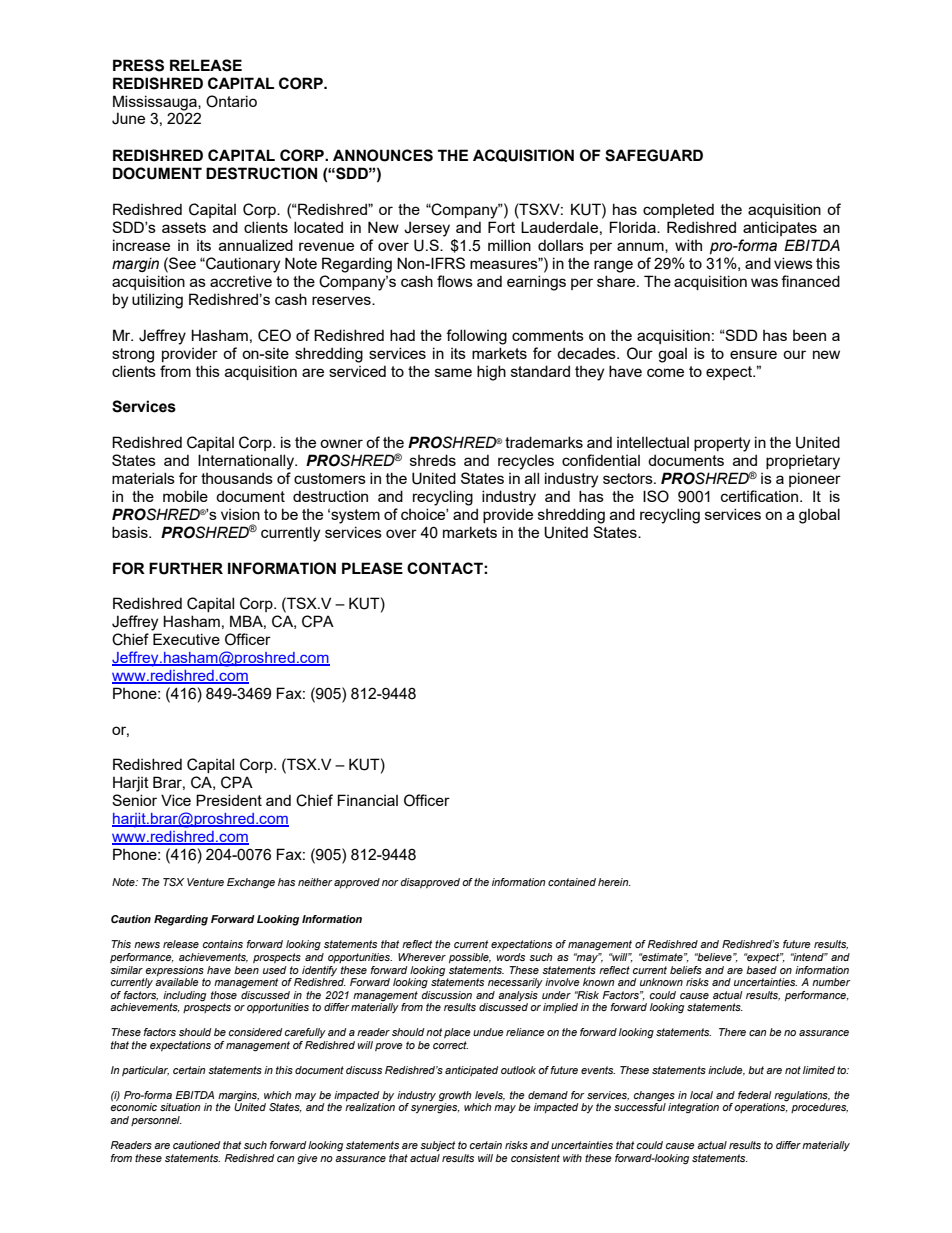  What do you see at coordinates (180, 1107) in the screenshot?
I see `situation` at bounding box center [180, 1107].
